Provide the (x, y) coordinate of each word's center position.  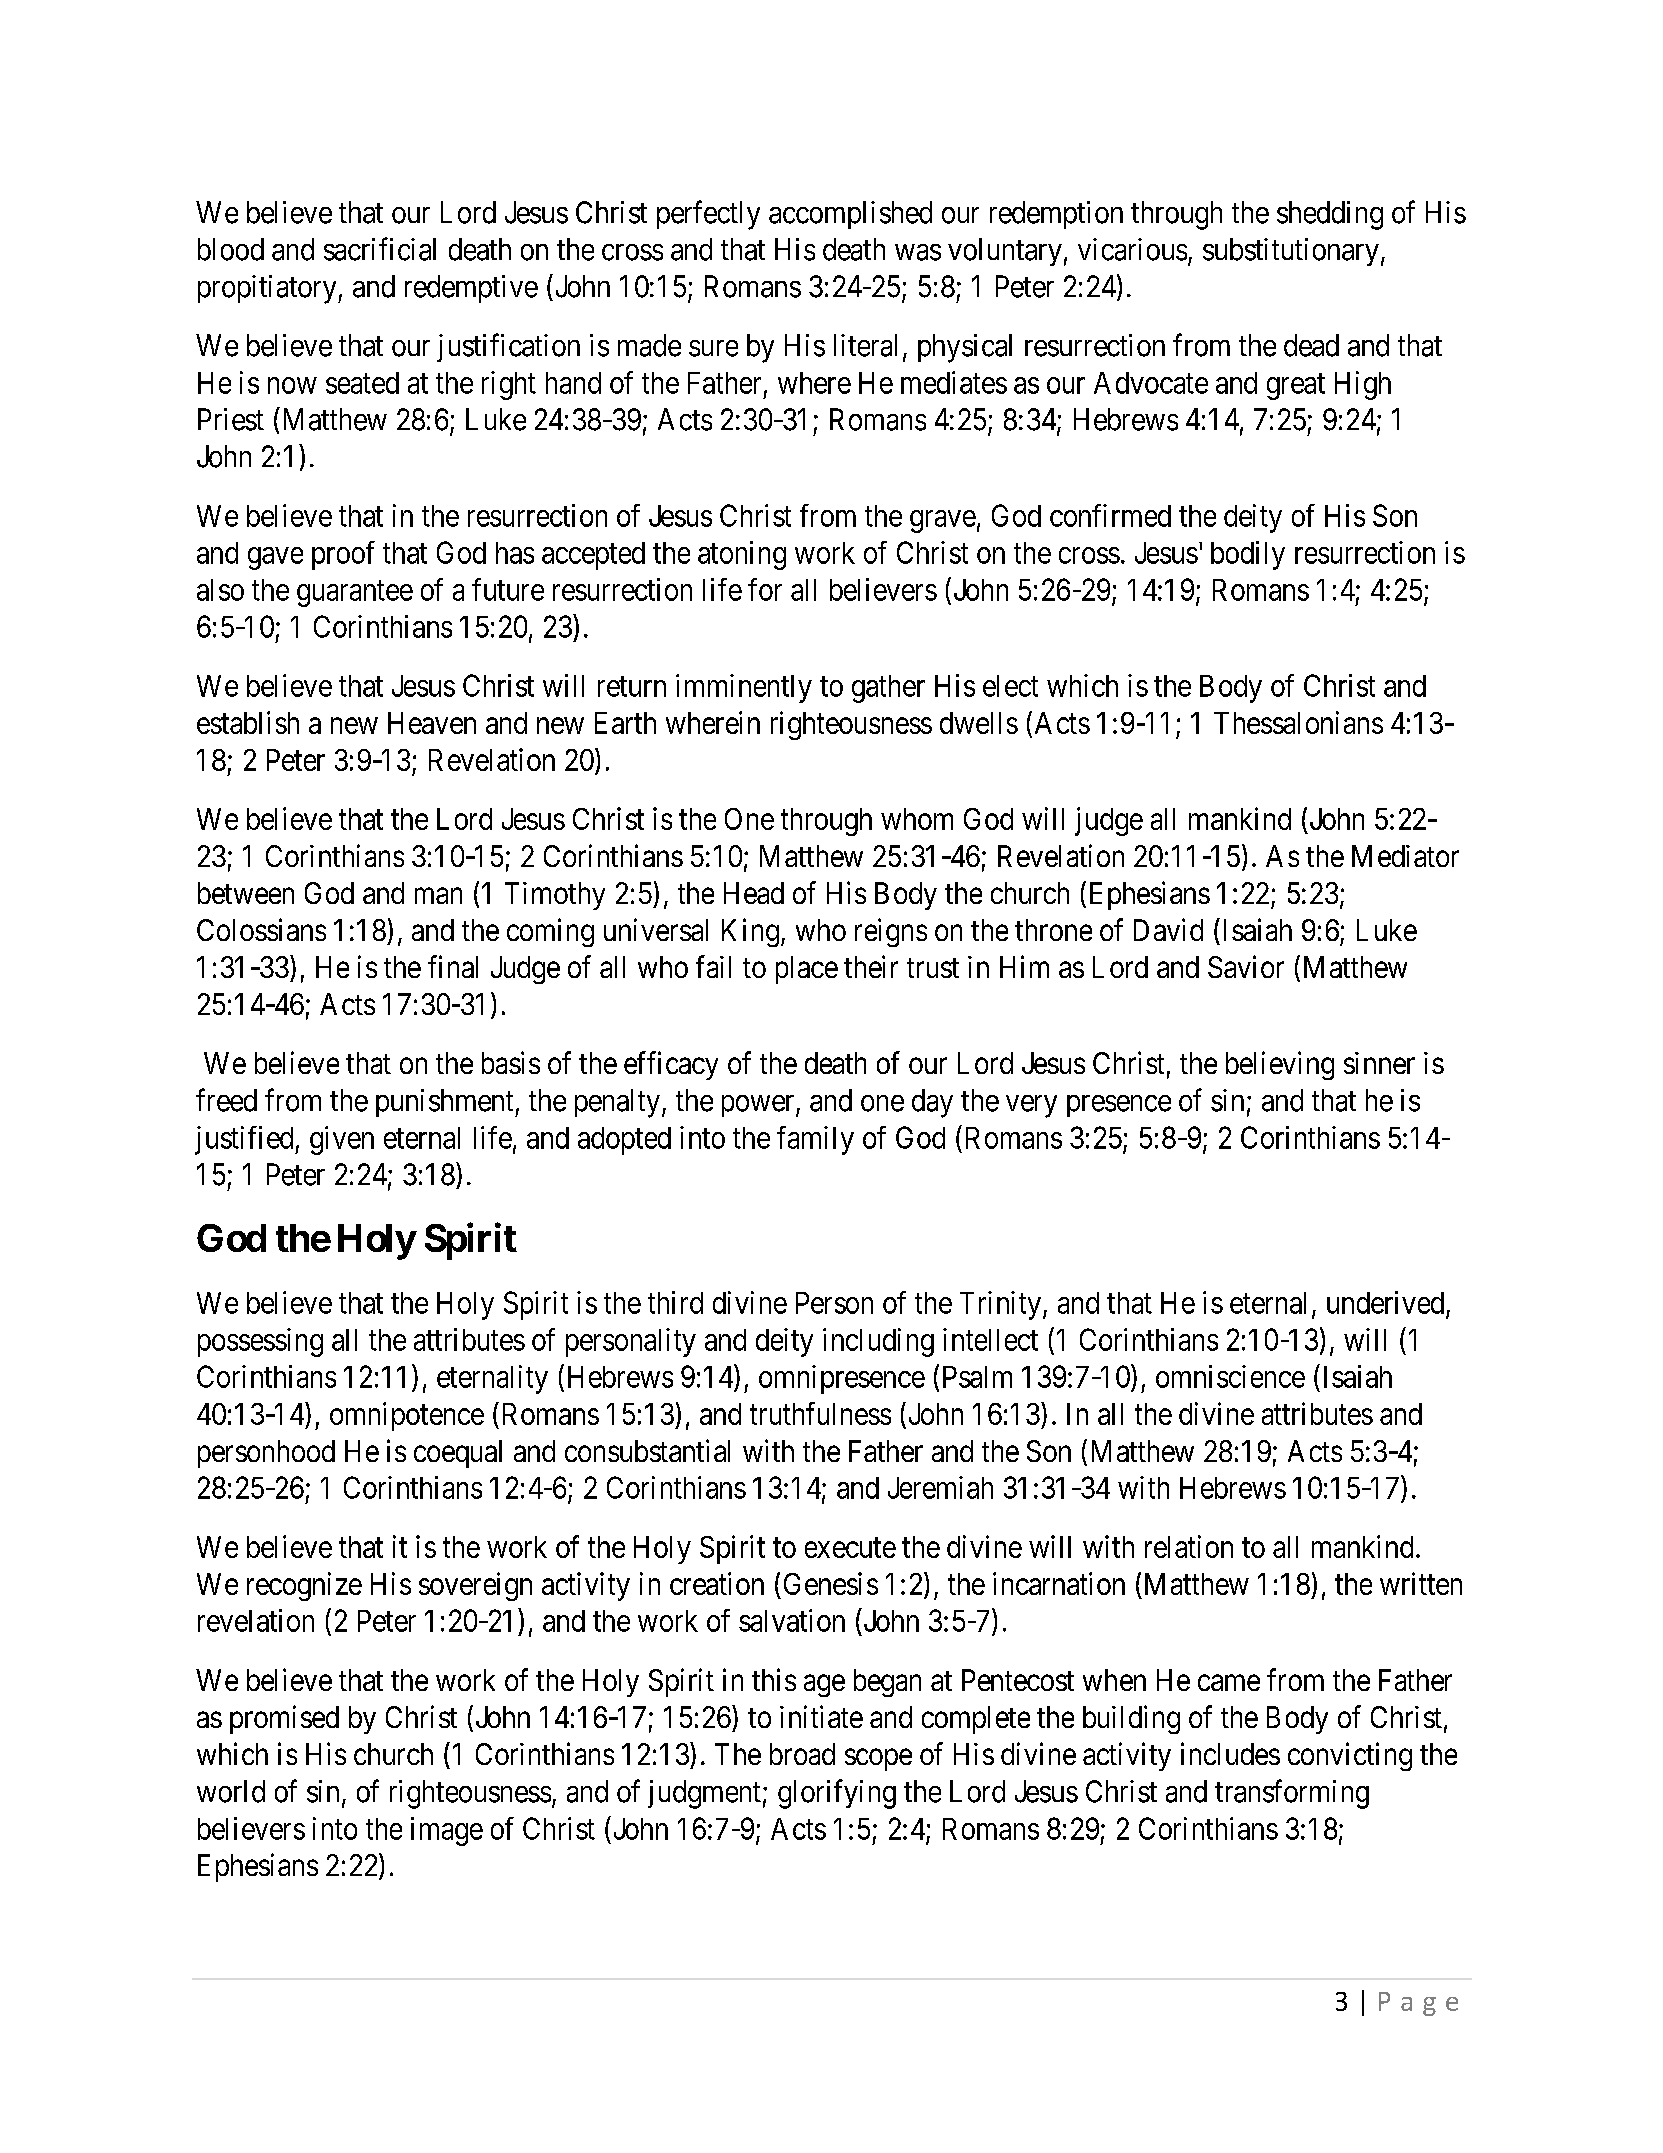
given (342, 1140)
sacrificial (380, 249)
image (447, 1831)
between (246, 893)
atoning (742, 555)
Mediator (1405, 856)
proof (343, 555)
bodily (1248, 555)
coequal (458, 1454)
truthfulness (820, 1413)
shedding (1330, 215)
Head (754, 893)
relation (1189, 1546)
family (815, 1140)
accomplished (850, 215)
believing (1280, 1065)
